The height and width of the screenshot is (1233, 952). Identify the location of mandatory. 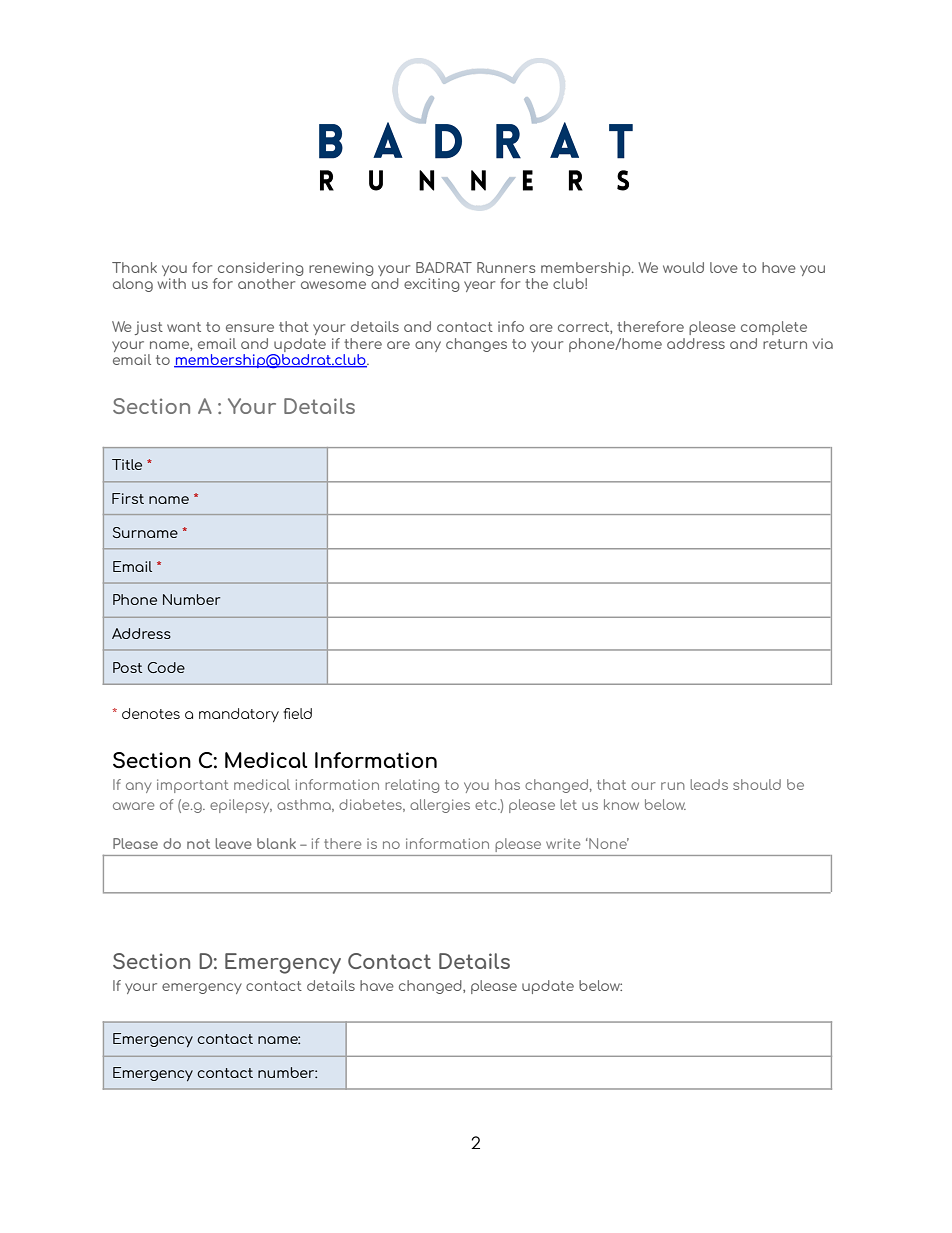
(239, 715).
